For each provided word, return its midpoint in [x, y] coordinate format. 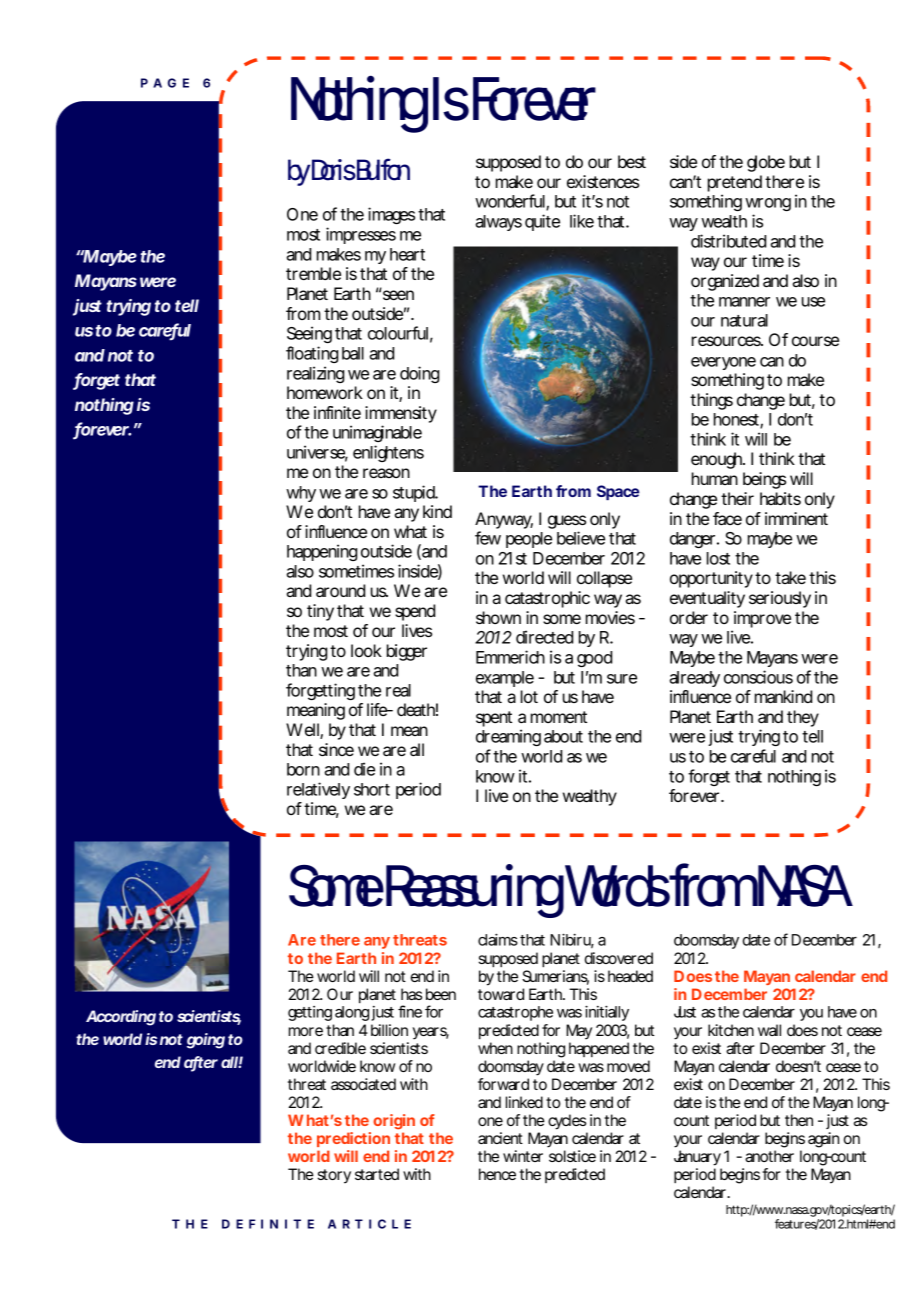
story [334, 1176]
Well [303, 731]
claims [498, 939]
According [121, 1018]
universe [317, 453]
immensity [401, 416]
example [505, 679]
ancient [500, 1138]
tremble [313, 273]
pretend [735, 183]
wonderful [511, 202]
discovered [619, 958]
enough [718, 460]
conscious [758, 677]
